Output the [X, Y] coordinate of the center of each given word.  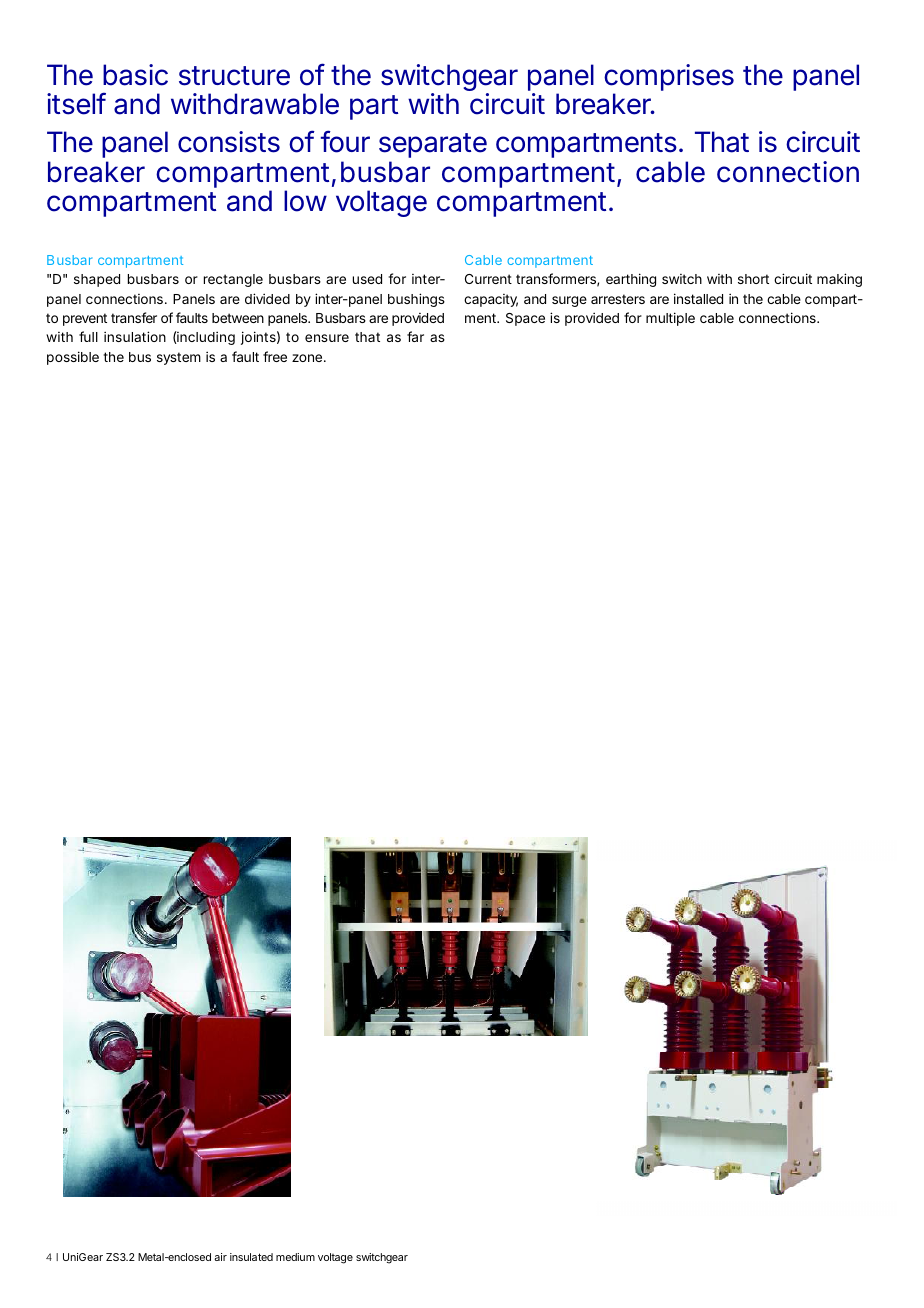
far [415, 336]
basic [135, 75]
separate [433, 147]
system [179, 358]
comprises [669, 79]
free [275, 356]
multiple [670, 319]
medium [295, 1257]
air [220, 1257]
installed [698, 298]
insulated [251, 1257]
